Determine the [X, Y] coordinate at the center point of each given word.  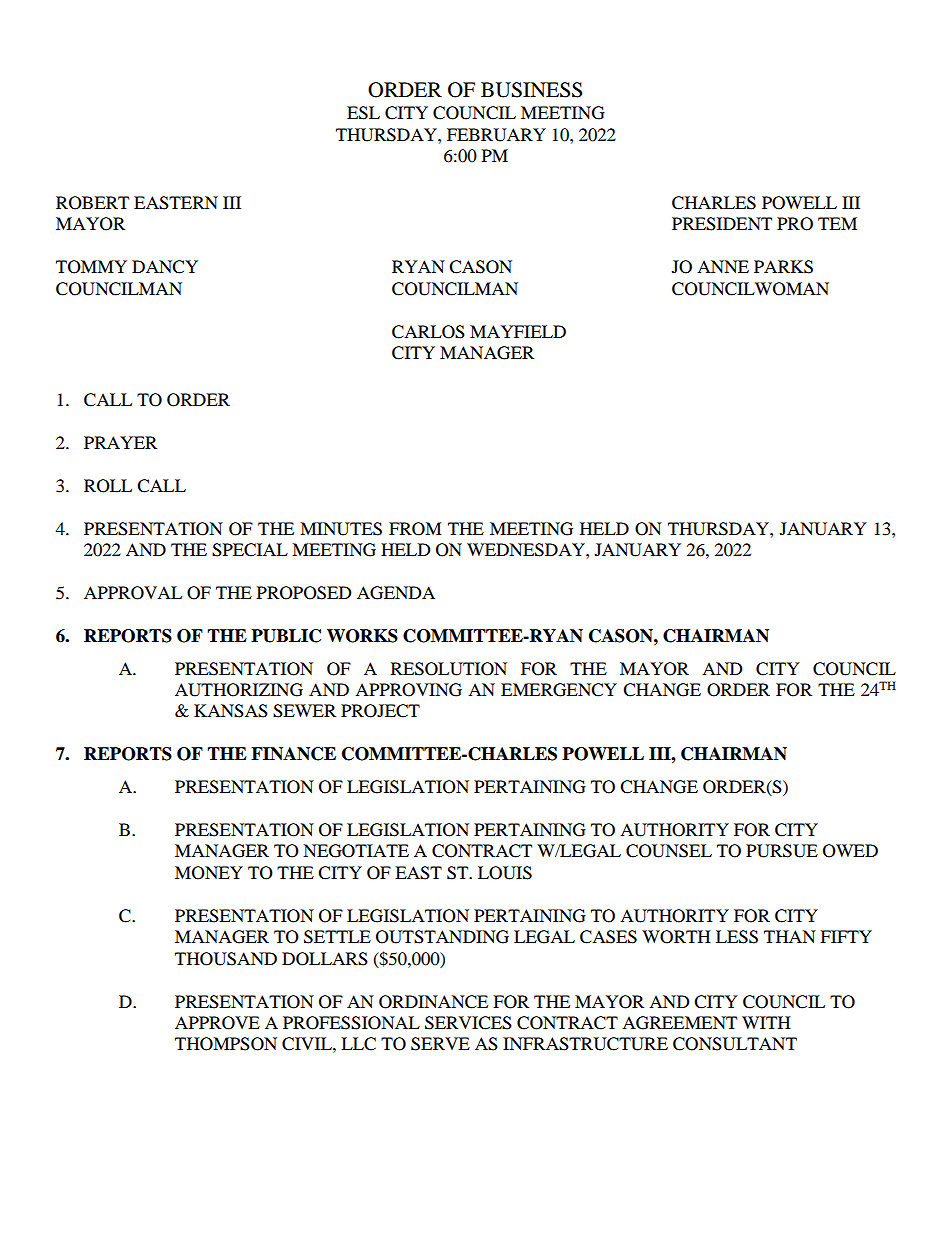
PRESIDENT [722, 224]
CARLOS [428, 332]
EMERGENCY [559, 690]
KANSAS [231, 711]
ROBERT [92, 203]
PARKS [783, 267]
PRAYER [120, 442]
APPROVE [217, 1023]
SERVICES [468, 1023]
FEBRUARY [496, 135]
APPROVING [408, 690]
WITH [766, 1022]
